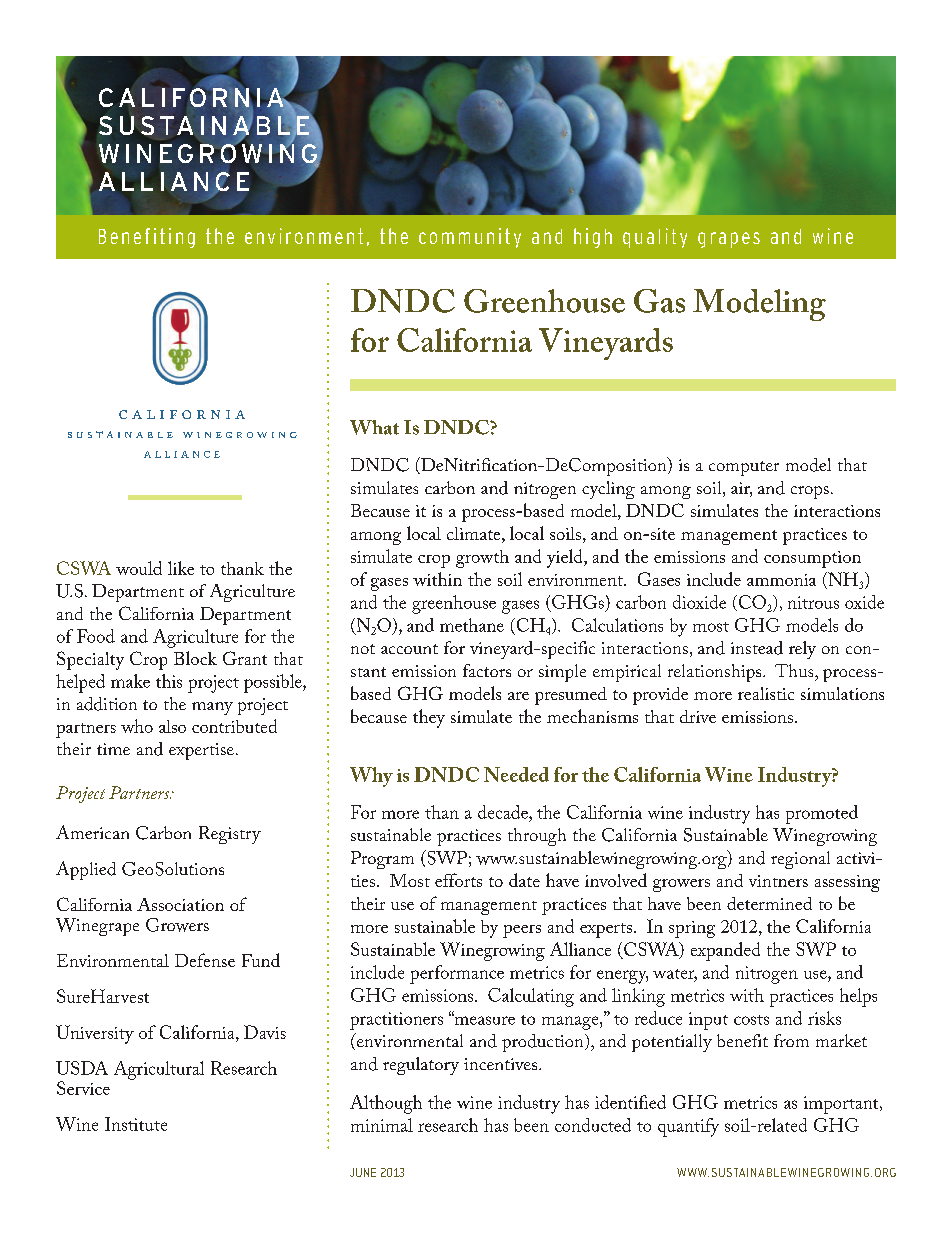  Describe the element at coordinates (744, 468) in the document. I see `computer` at that location.
